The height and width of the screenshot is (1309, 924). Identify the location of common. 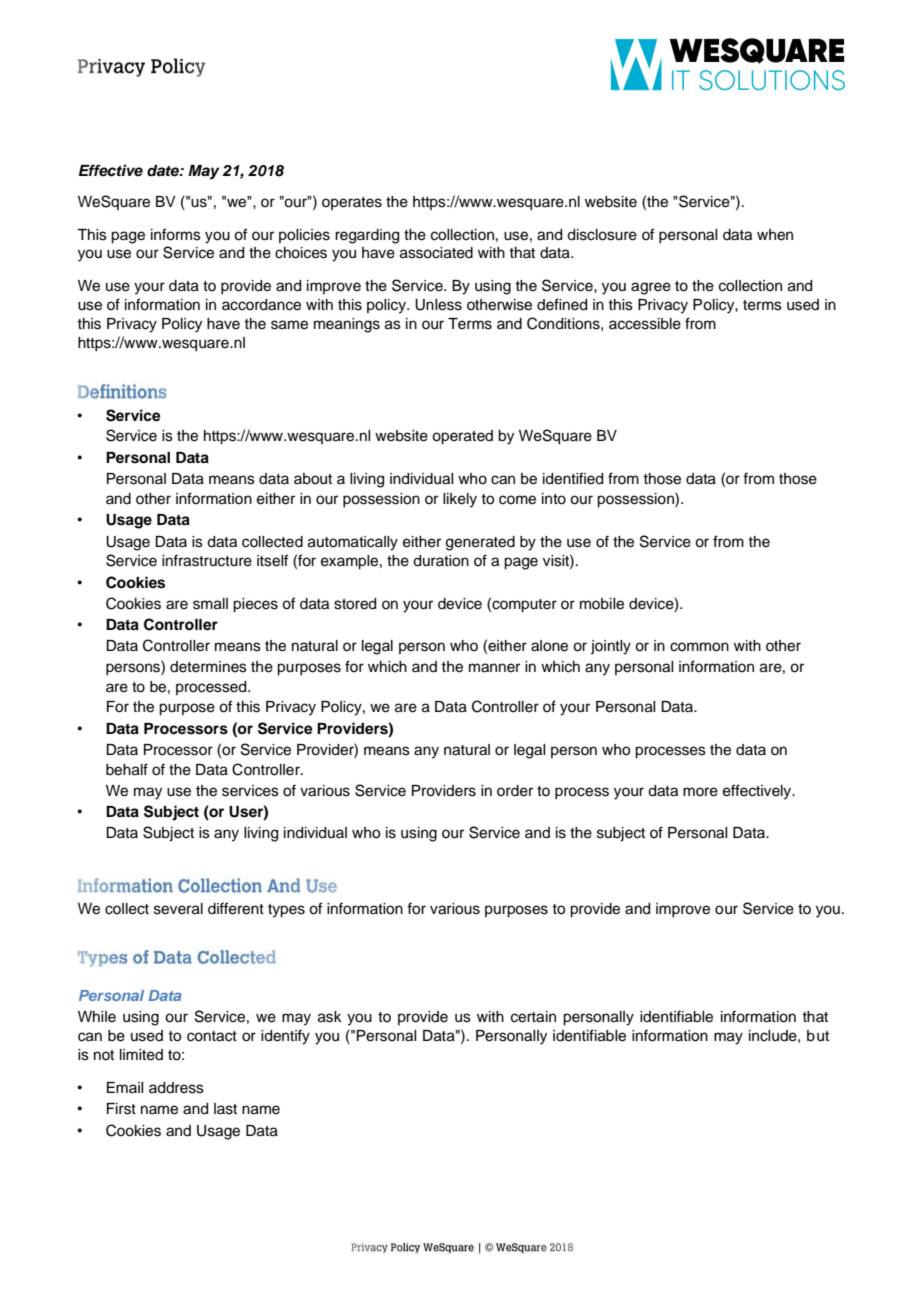
(699, 647).
